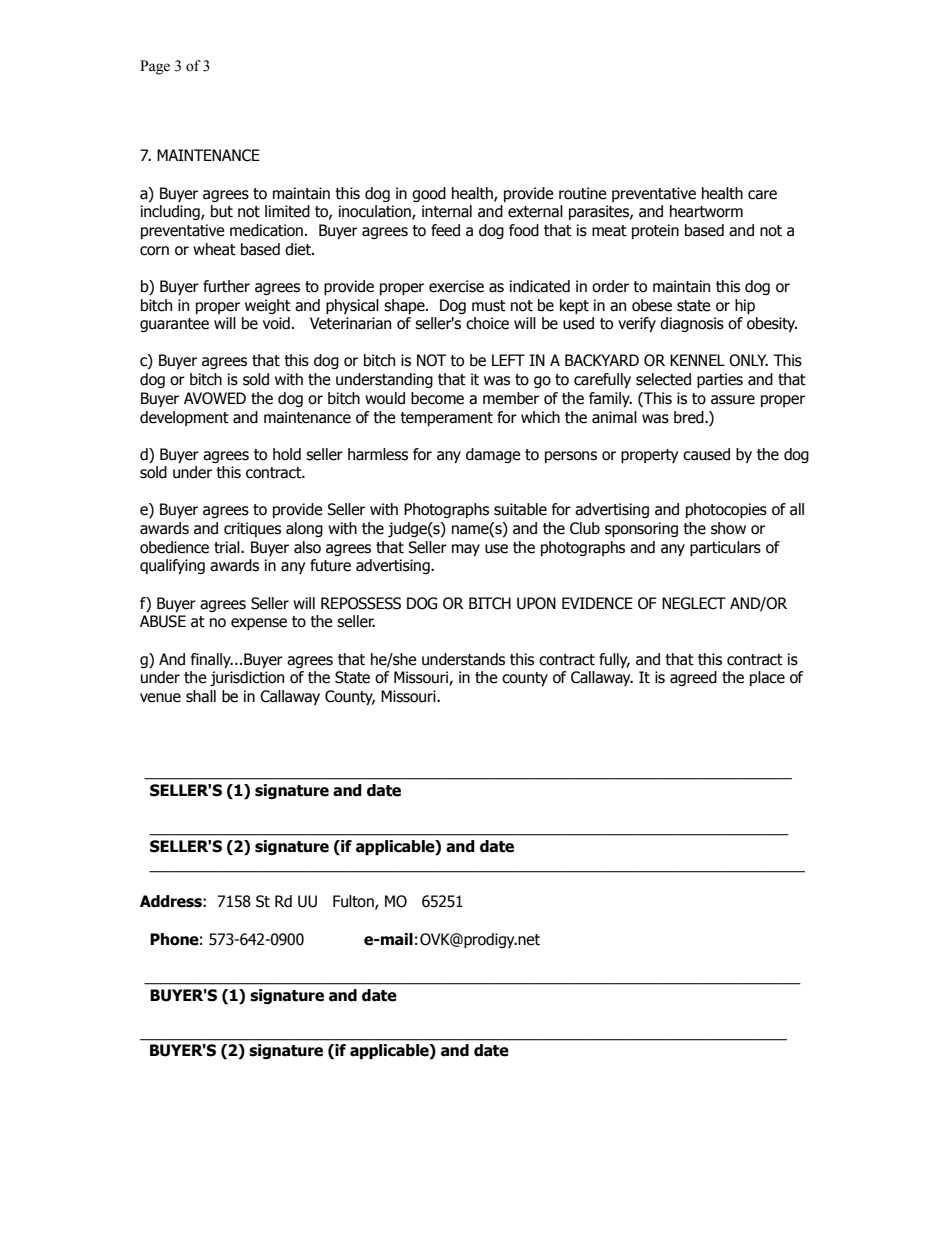 This image has width=952, height=1233. Describe the element at coordinates (456, 286) in the image. I see `exercise` at that location.
